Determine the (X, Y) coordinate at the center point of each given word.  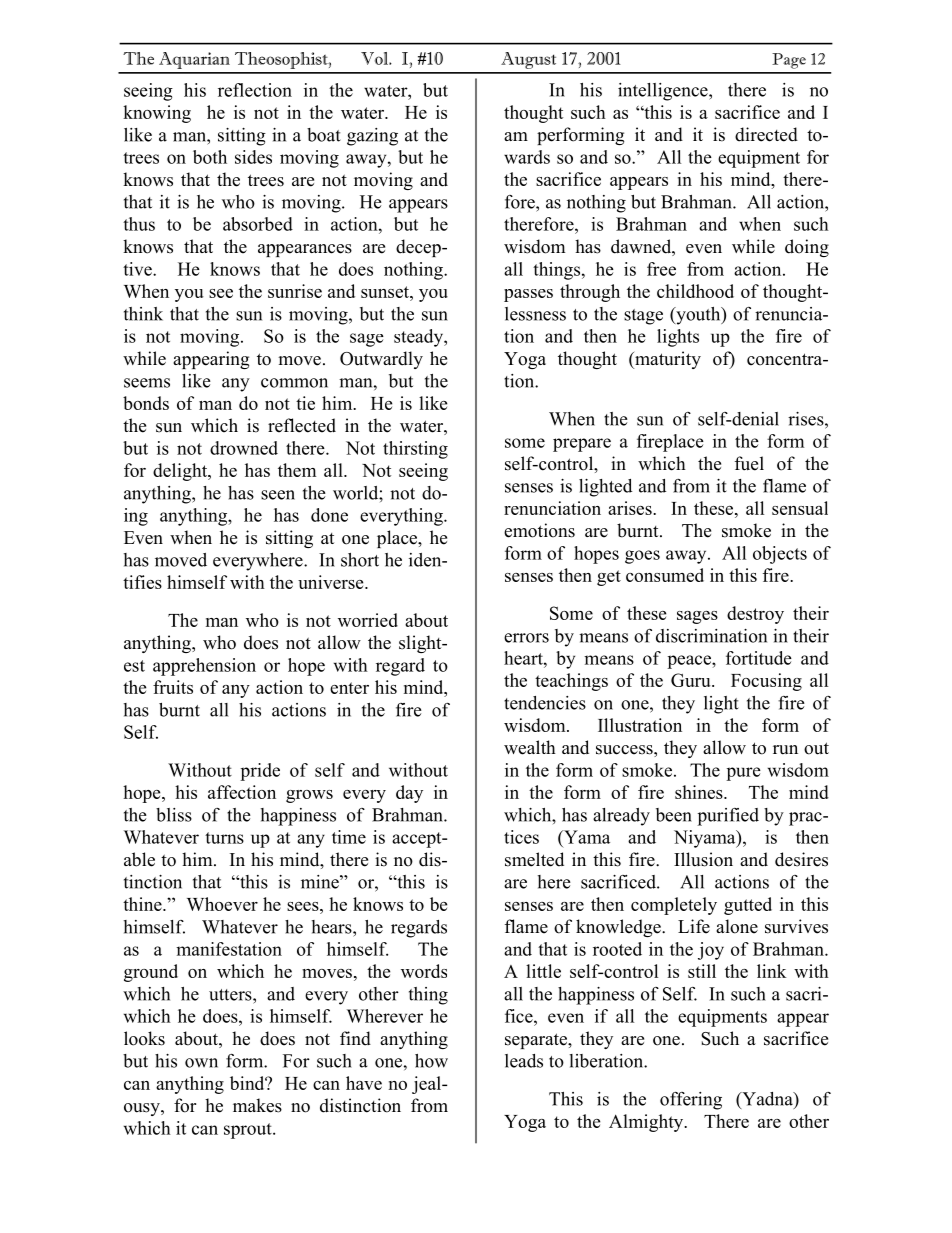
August (528, 60)
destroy (755, 615)
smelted (534, 859)
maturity (667, 360)
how (431, 1061)
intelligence (664, 92)
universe (332, 582)
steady (419, 338)
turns (224, 838)
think (143, 314)
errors (526, 638)
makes (257, 1105)
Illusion (703, 859)
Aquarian (194, 60)
